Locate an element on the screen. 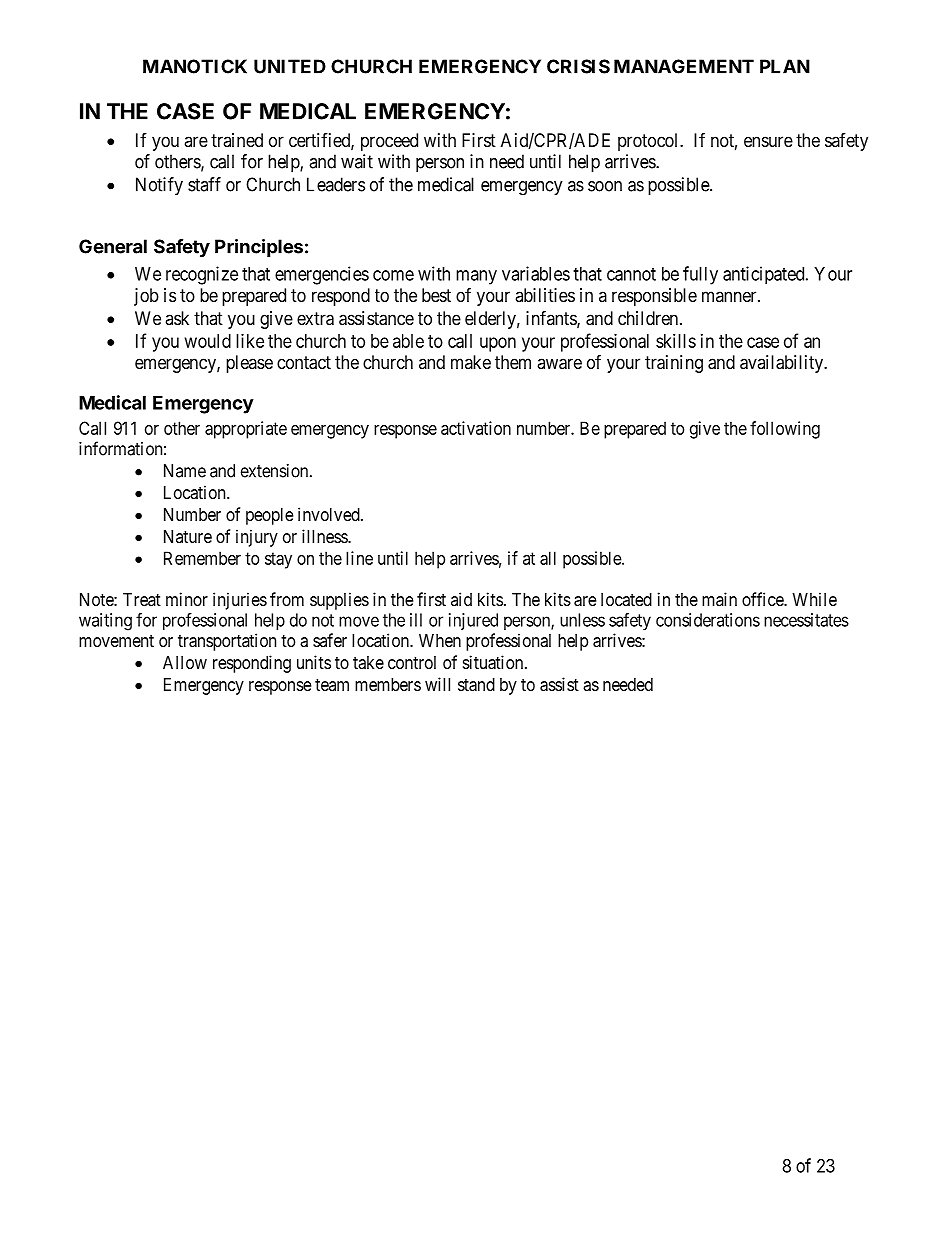 Image resolution: width=952 pixels, height=1233 pixels. main is located at coordinates (719, 599).
